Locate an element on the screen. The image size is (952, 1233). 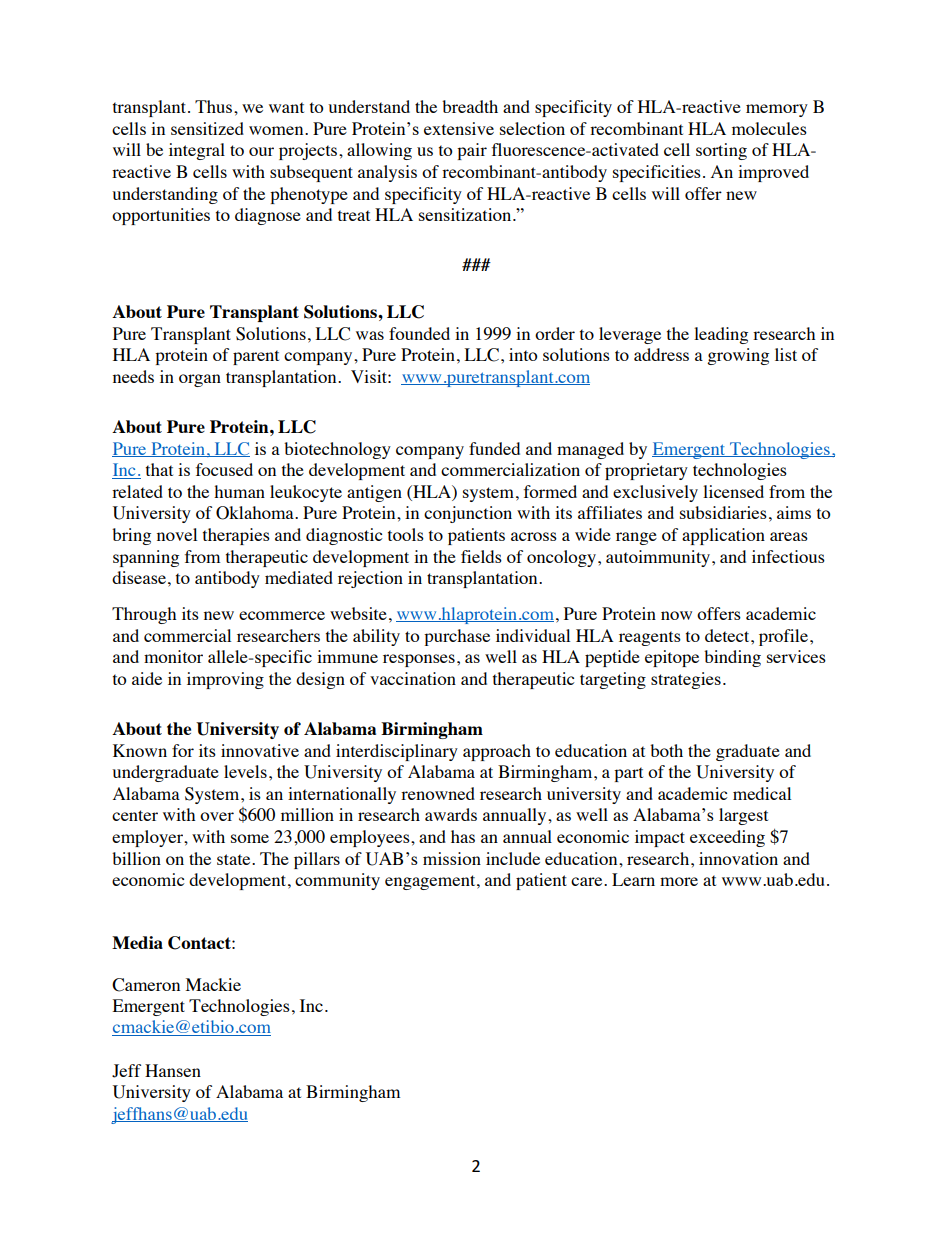
fields is located at coordinates (481, 556).
